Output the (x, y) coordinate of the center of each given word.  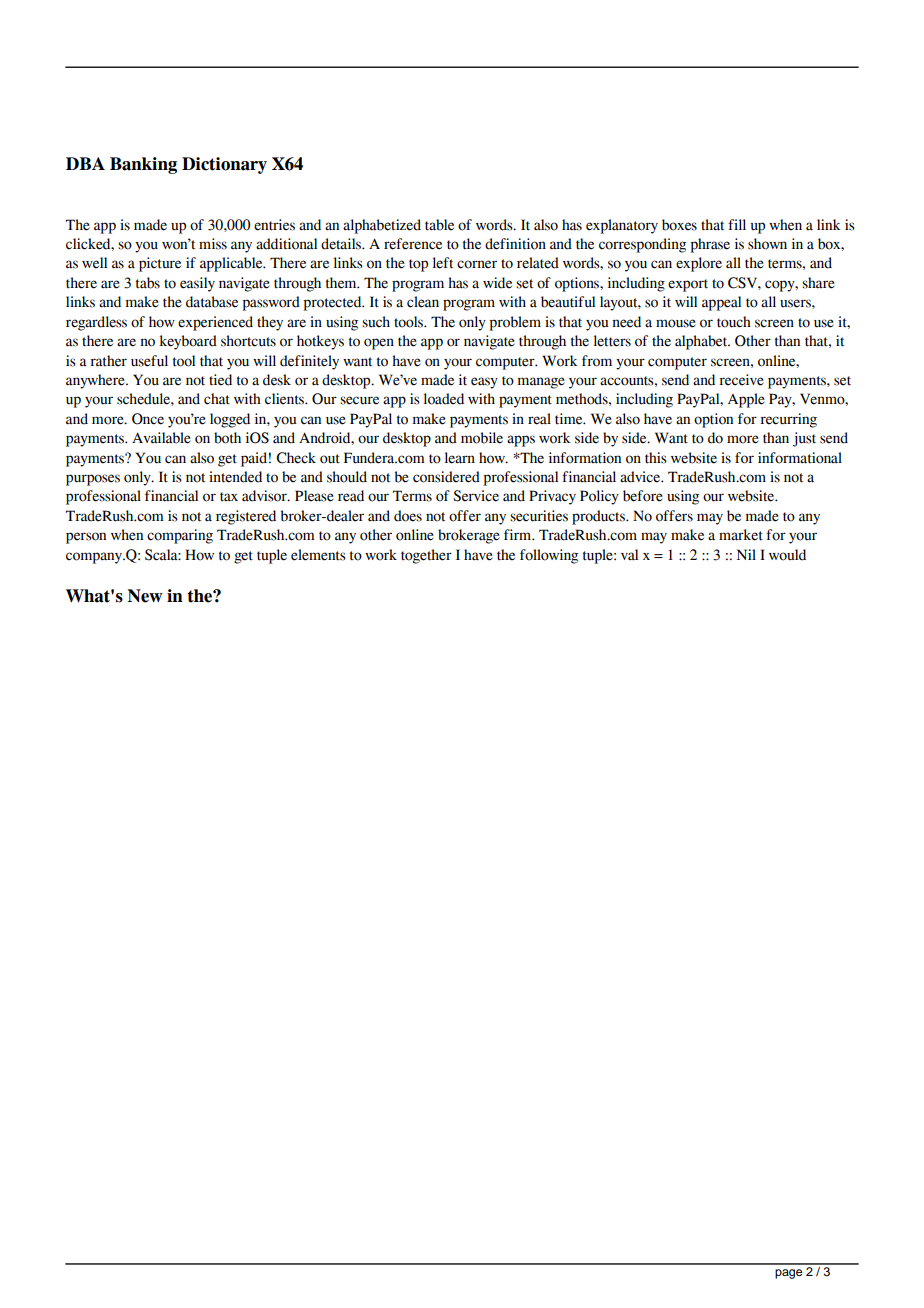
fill (737, 224)
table (439, 225)
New (145, 596)
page (788, 1274)
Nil (746, 554)
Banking (143, 165)
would (787, 555)
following (549, 556)
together (426, 556)
